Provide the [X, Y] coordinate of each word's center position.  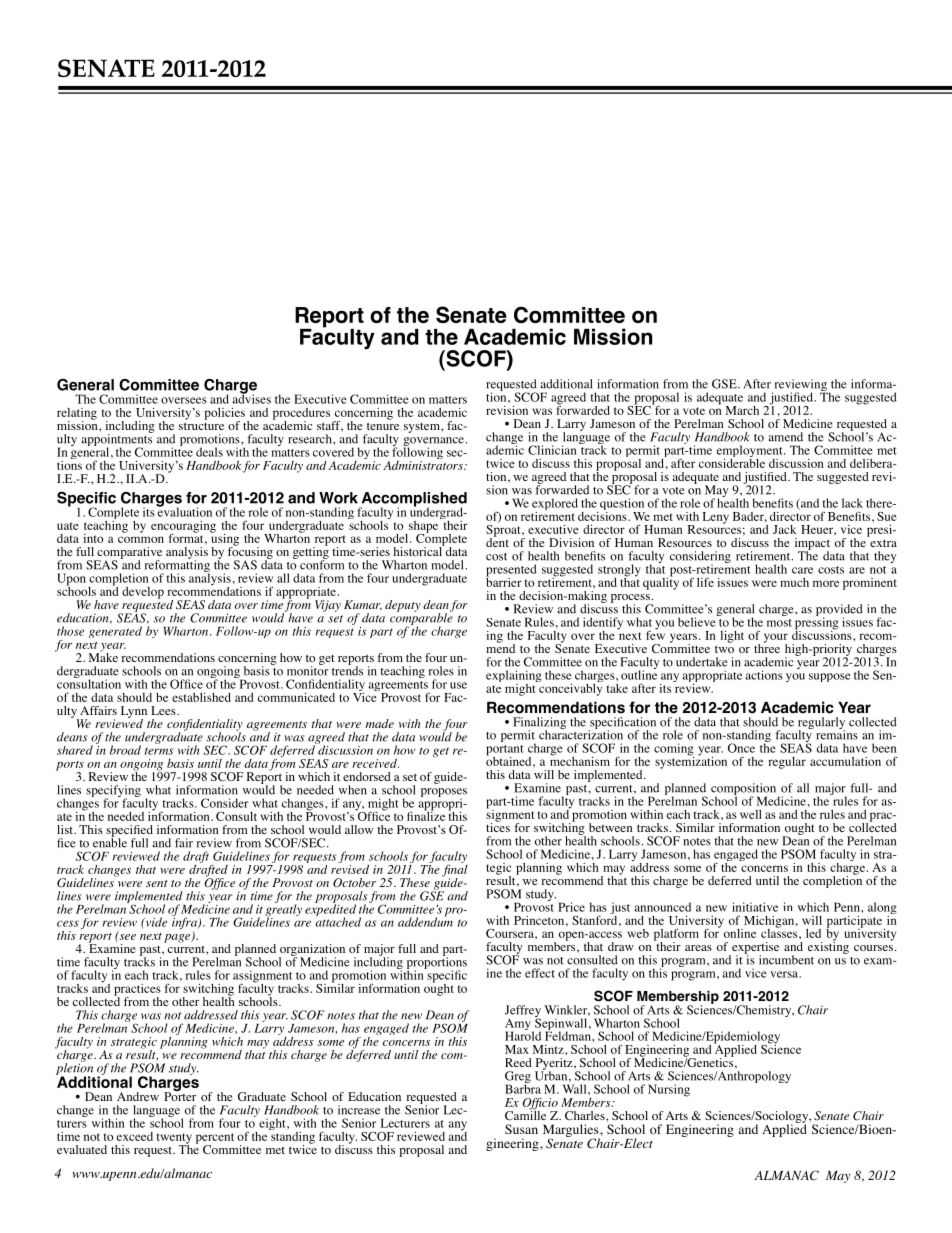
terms [159, 751]
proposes [444, 794]
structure [201, 426]
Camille [525, 1114]
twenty [174, 1139]
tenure [383, 426]
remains [837, 734]
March [742, 410]
